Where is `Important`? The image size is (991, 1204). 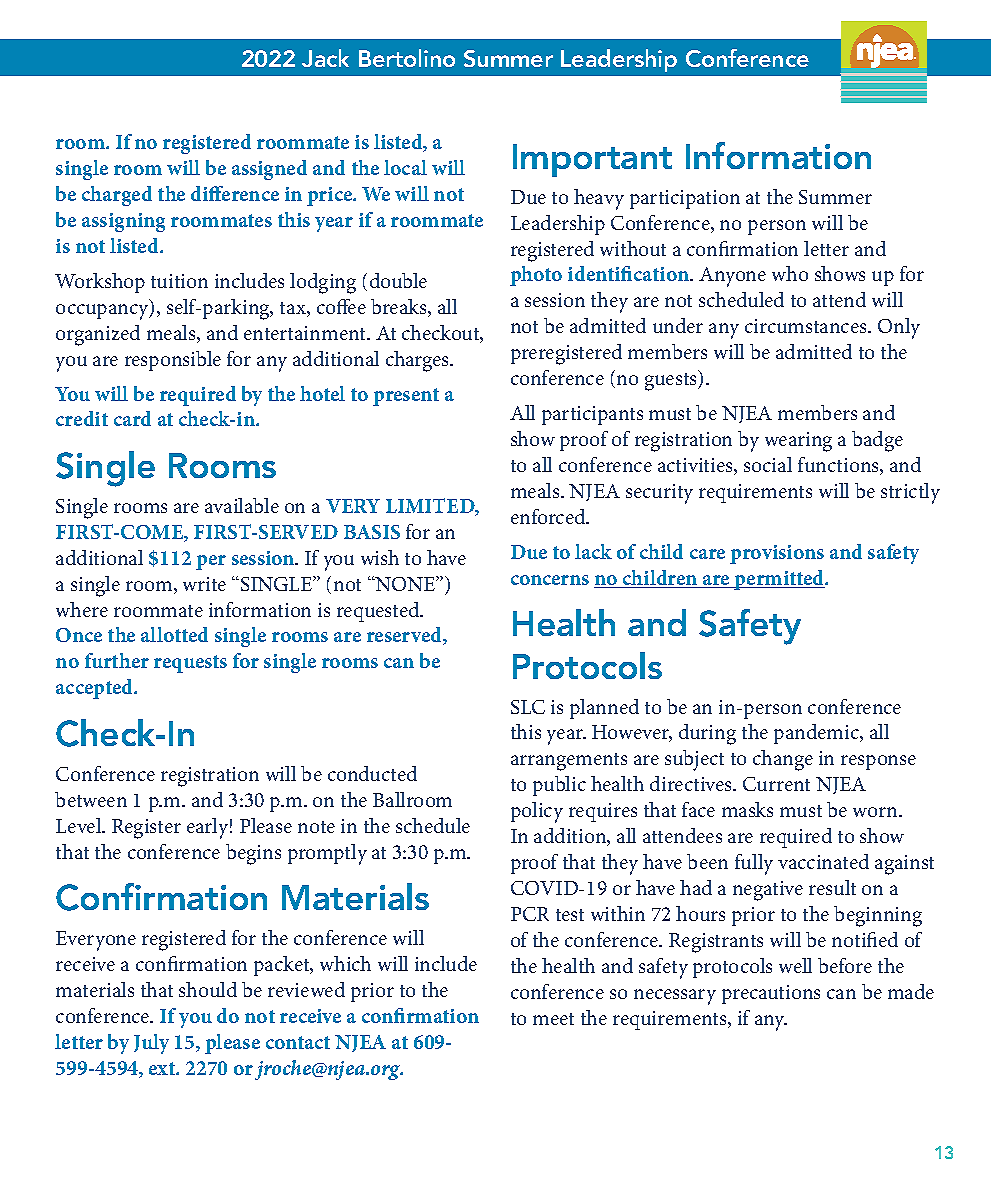
Important is located at coordinates (592, 160).
